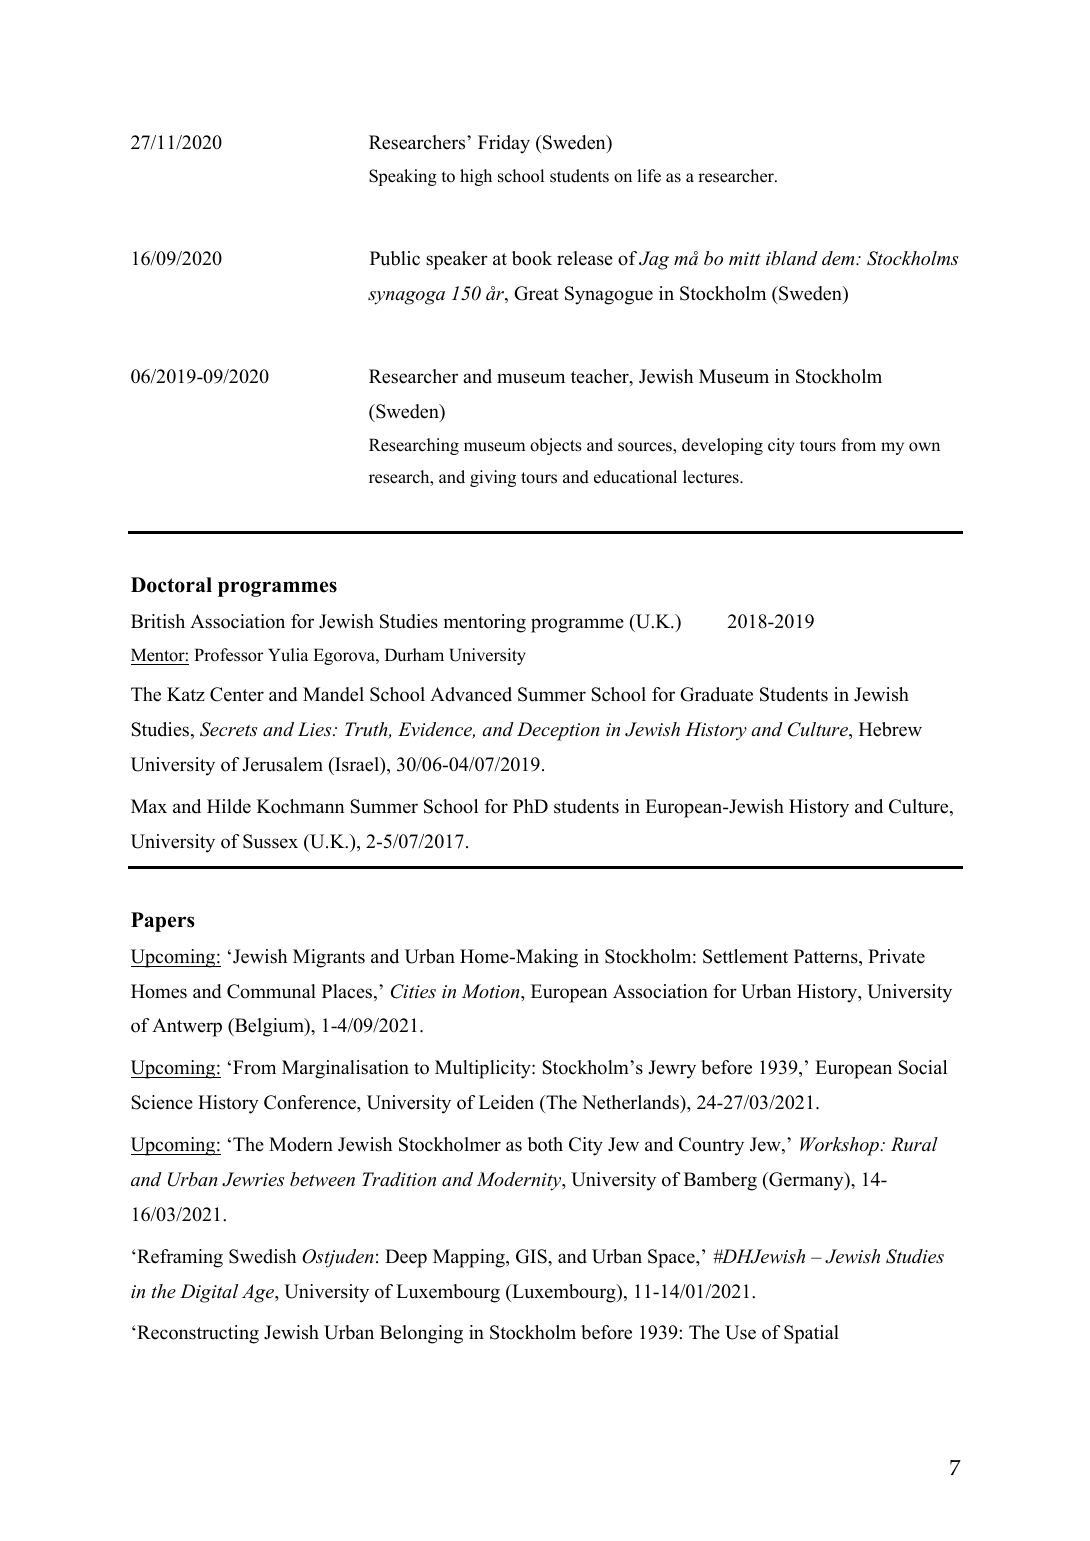 The height and width of the document is (1541, 1090). Describe the element at coordinates (712, 477) in the document. I see `lectures` at that location.
